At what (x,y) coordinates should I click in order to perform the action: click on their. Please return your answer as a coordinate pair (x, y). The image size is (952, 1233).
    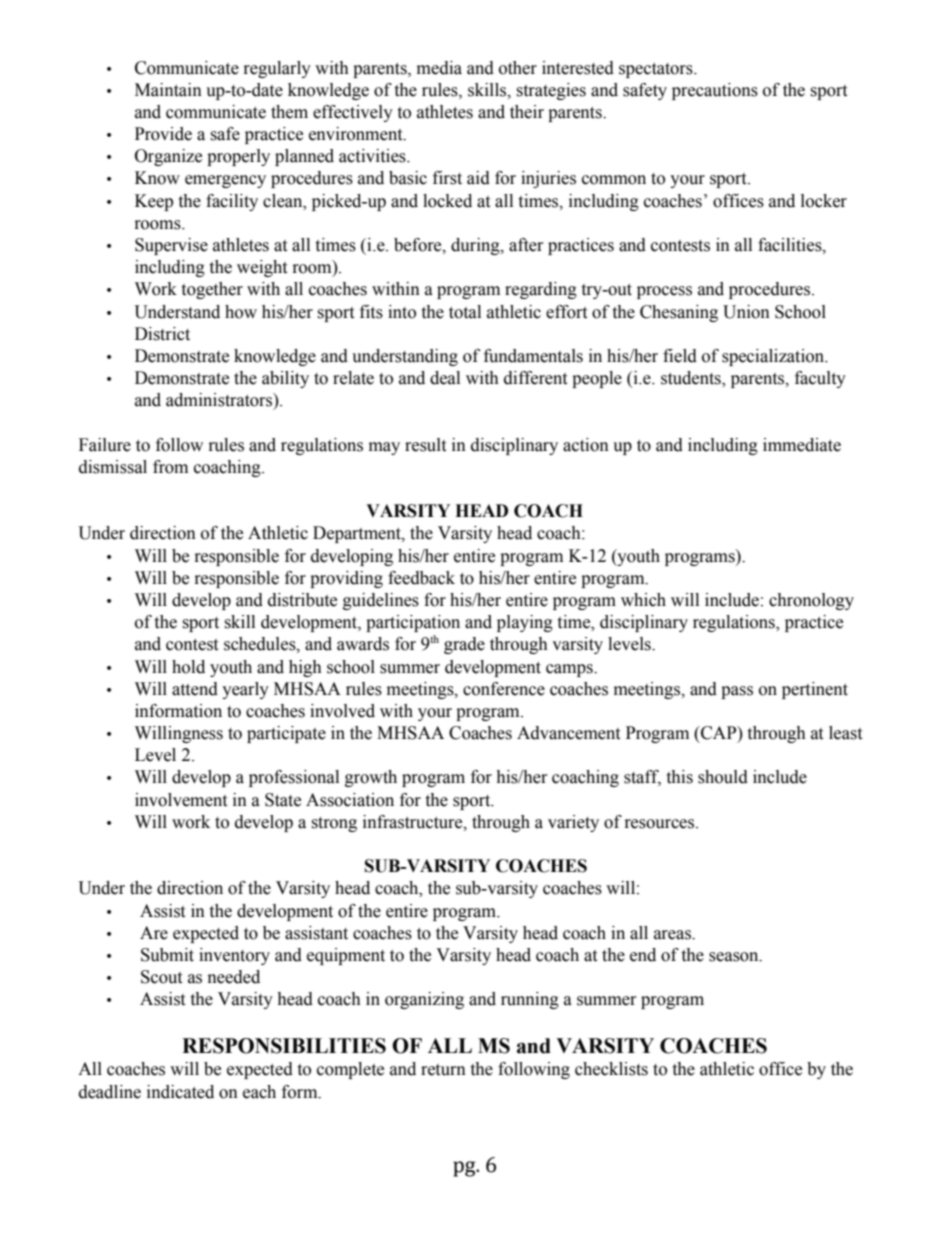
    Looking at the image, I should click on (527, 112).
